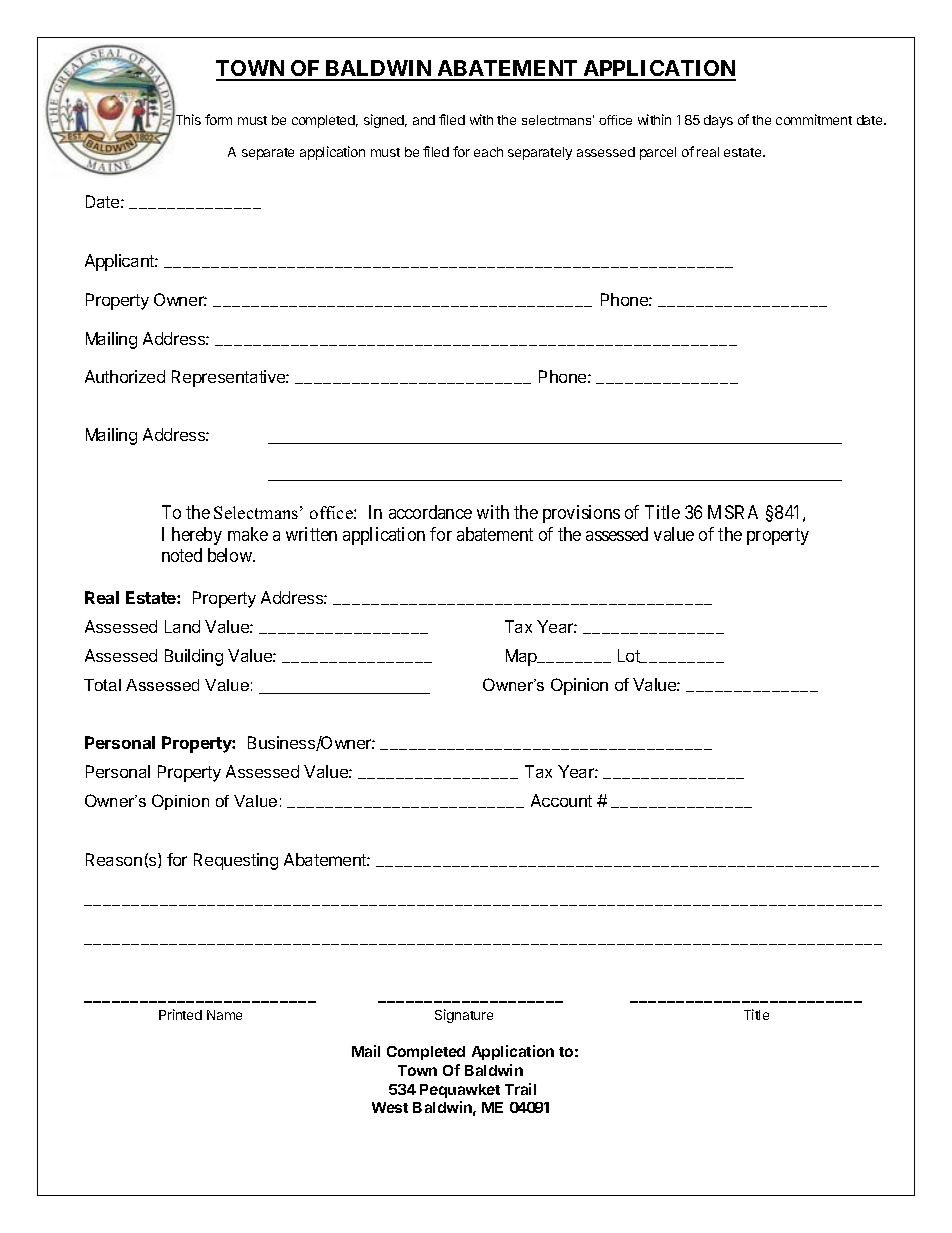 The height and width of the screenshot is (1233, 952). What do you see at coordinates (430, 512) in the screenshot?
I see `accordance` at bounding box center [430, 512].
